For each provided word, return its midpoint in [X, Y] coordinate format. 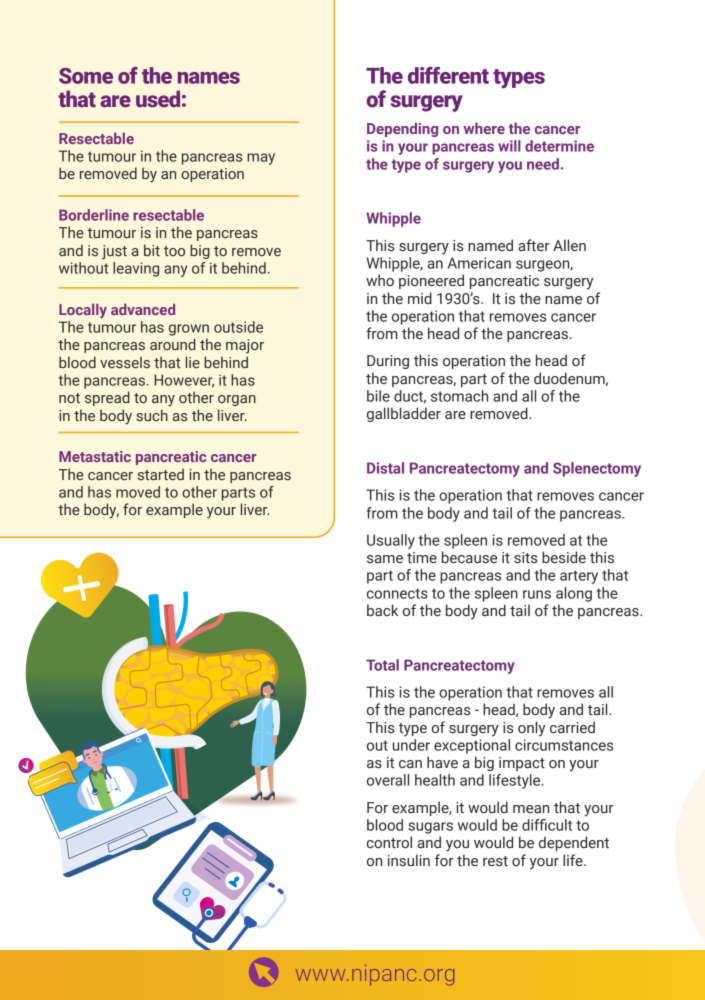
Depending [402, 129]
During [388, 362]
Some [86, 76]
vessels [125, 362]
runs [537, 594]
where [484, 128]
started [161, 474]
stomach [459, 396]
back [382, 610]
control [389, 842]
